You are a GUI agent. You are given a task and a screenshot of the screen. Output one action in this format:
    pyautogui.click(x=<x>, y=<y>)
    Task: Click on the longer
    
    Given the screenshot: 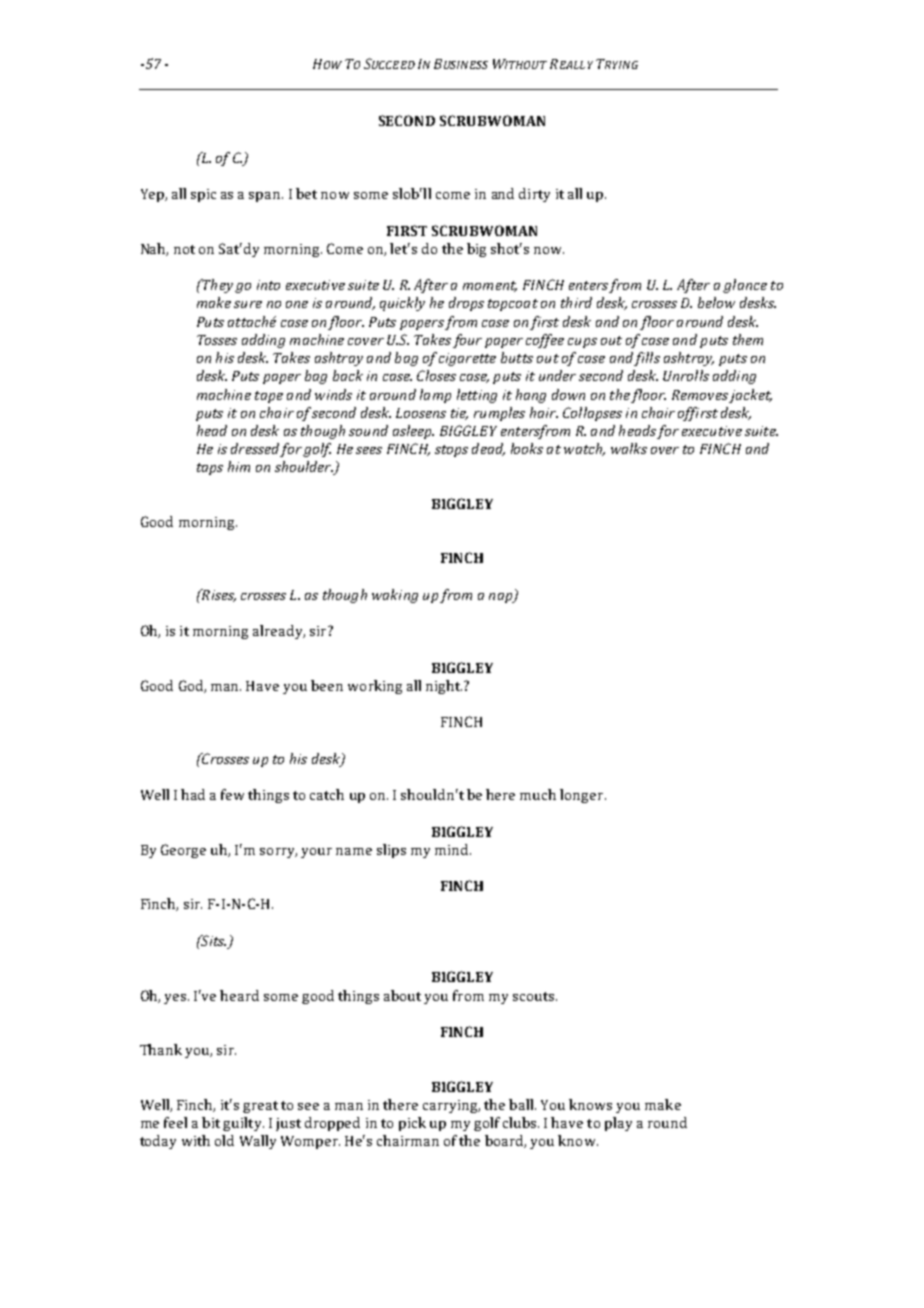 What is the action you would take?
    pyautogui.click(x=583, y=796)
